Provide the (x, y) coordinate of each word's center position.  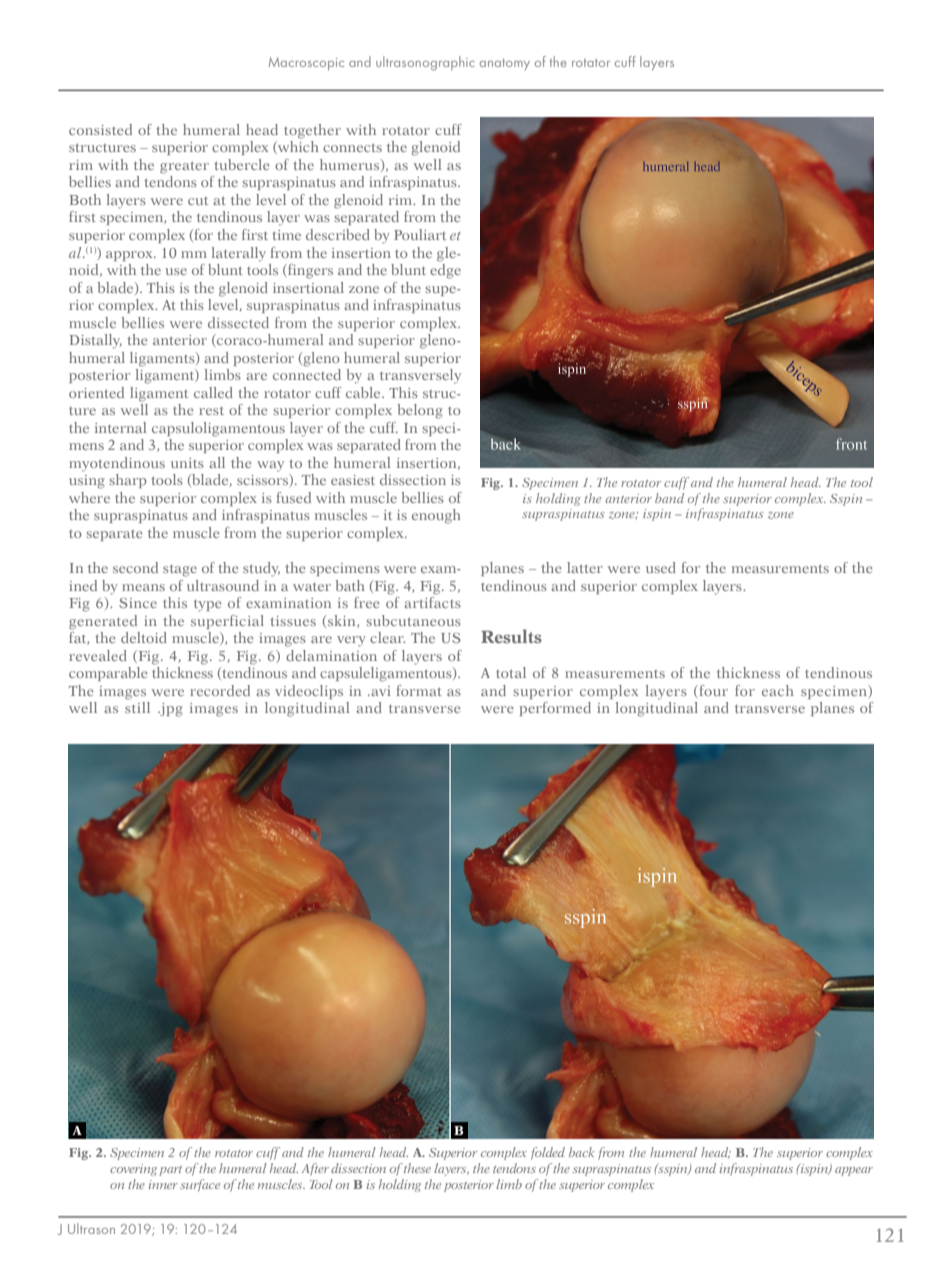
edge (445, 270)
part (170, 1171)
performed (555, 709)
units (187, 463)
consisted (100, 129)
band (669, 498)
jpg (170, 710)
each (778, 690)
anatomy (505, 64)
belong (420, 411)
